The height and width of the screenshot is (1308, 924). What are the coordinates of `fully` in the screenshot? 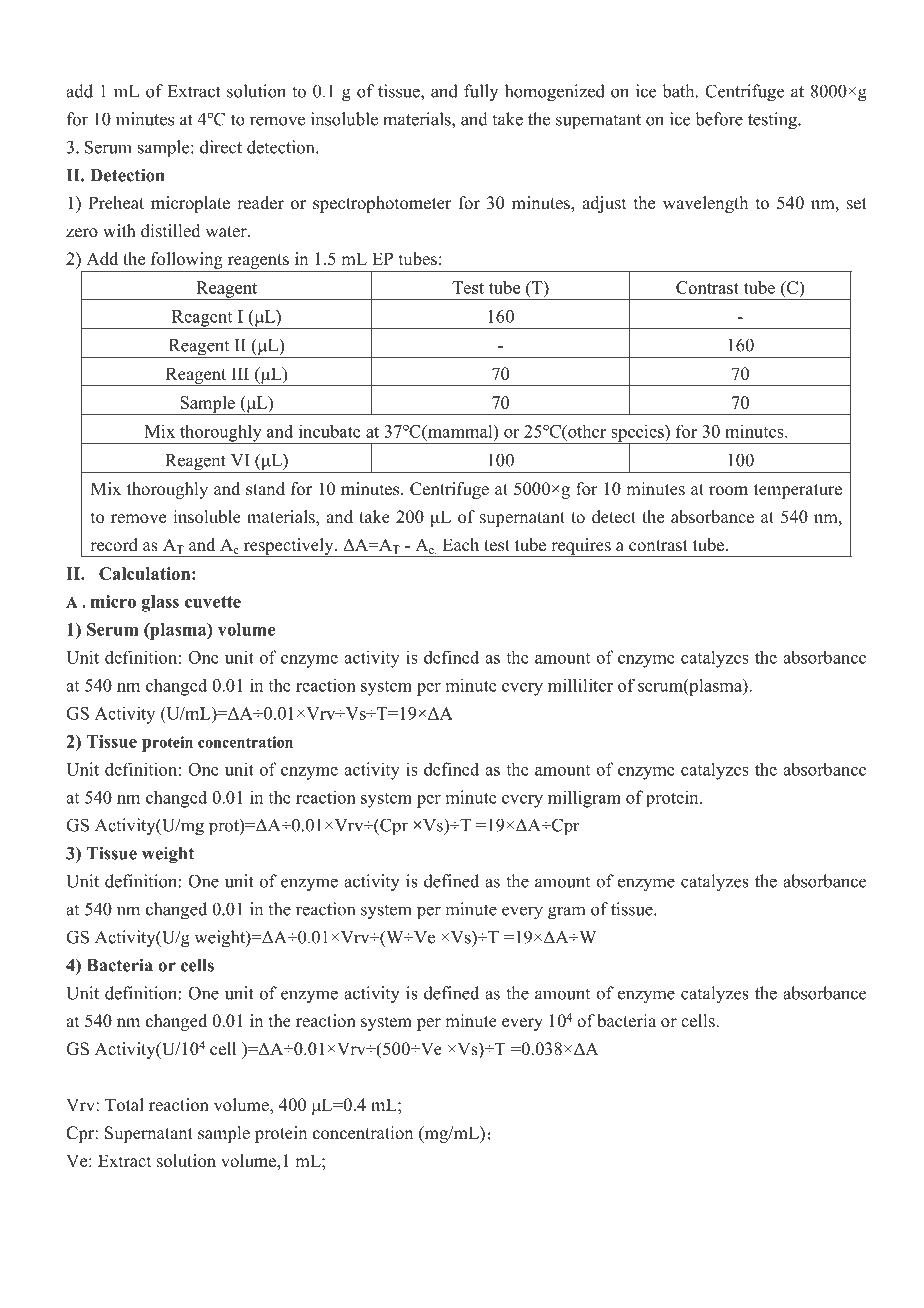 It's located at (481, 92).
